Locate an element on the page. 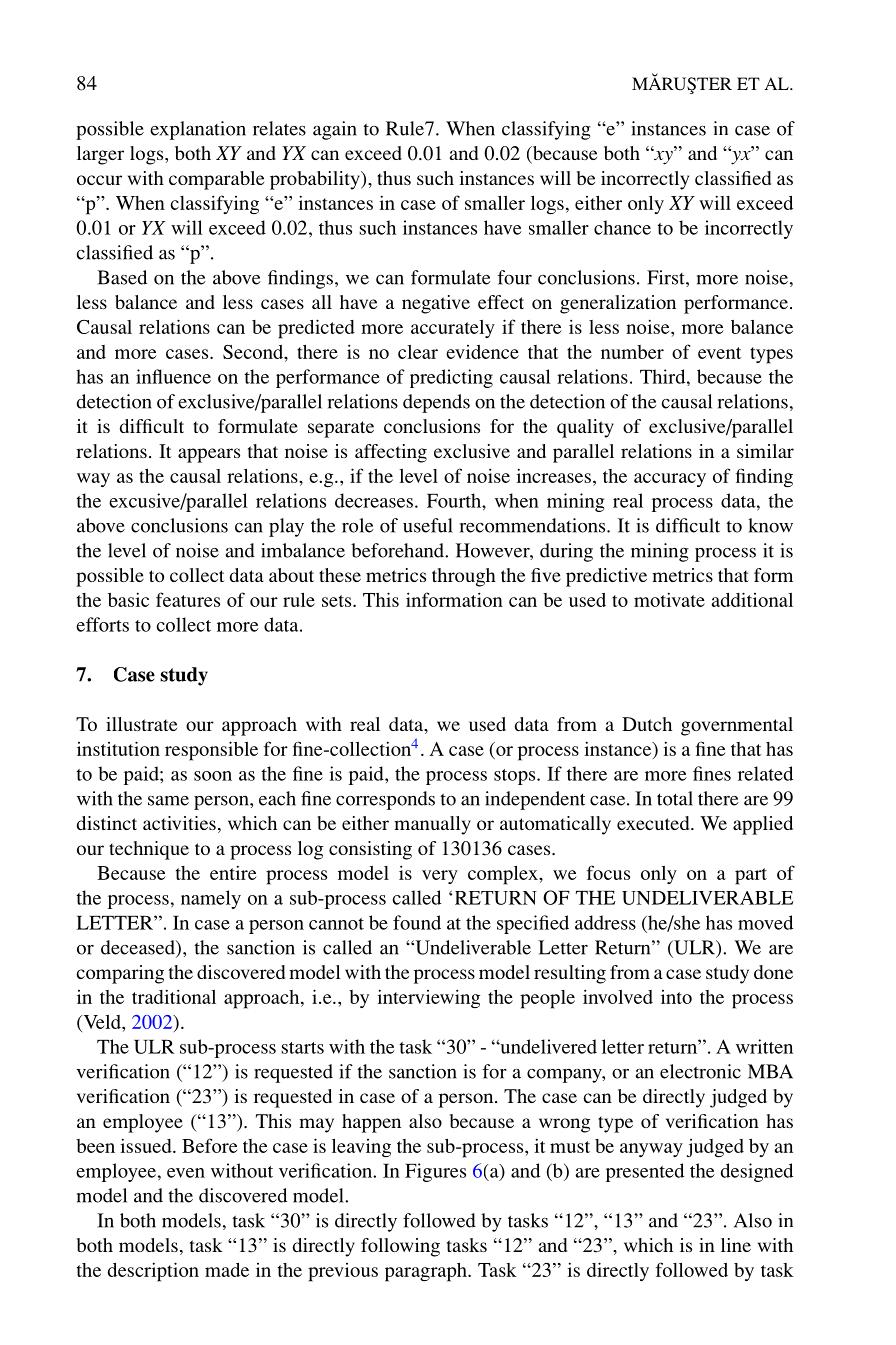 This document has width=896, height=1345. chance is located at coordinates (622, 227).
